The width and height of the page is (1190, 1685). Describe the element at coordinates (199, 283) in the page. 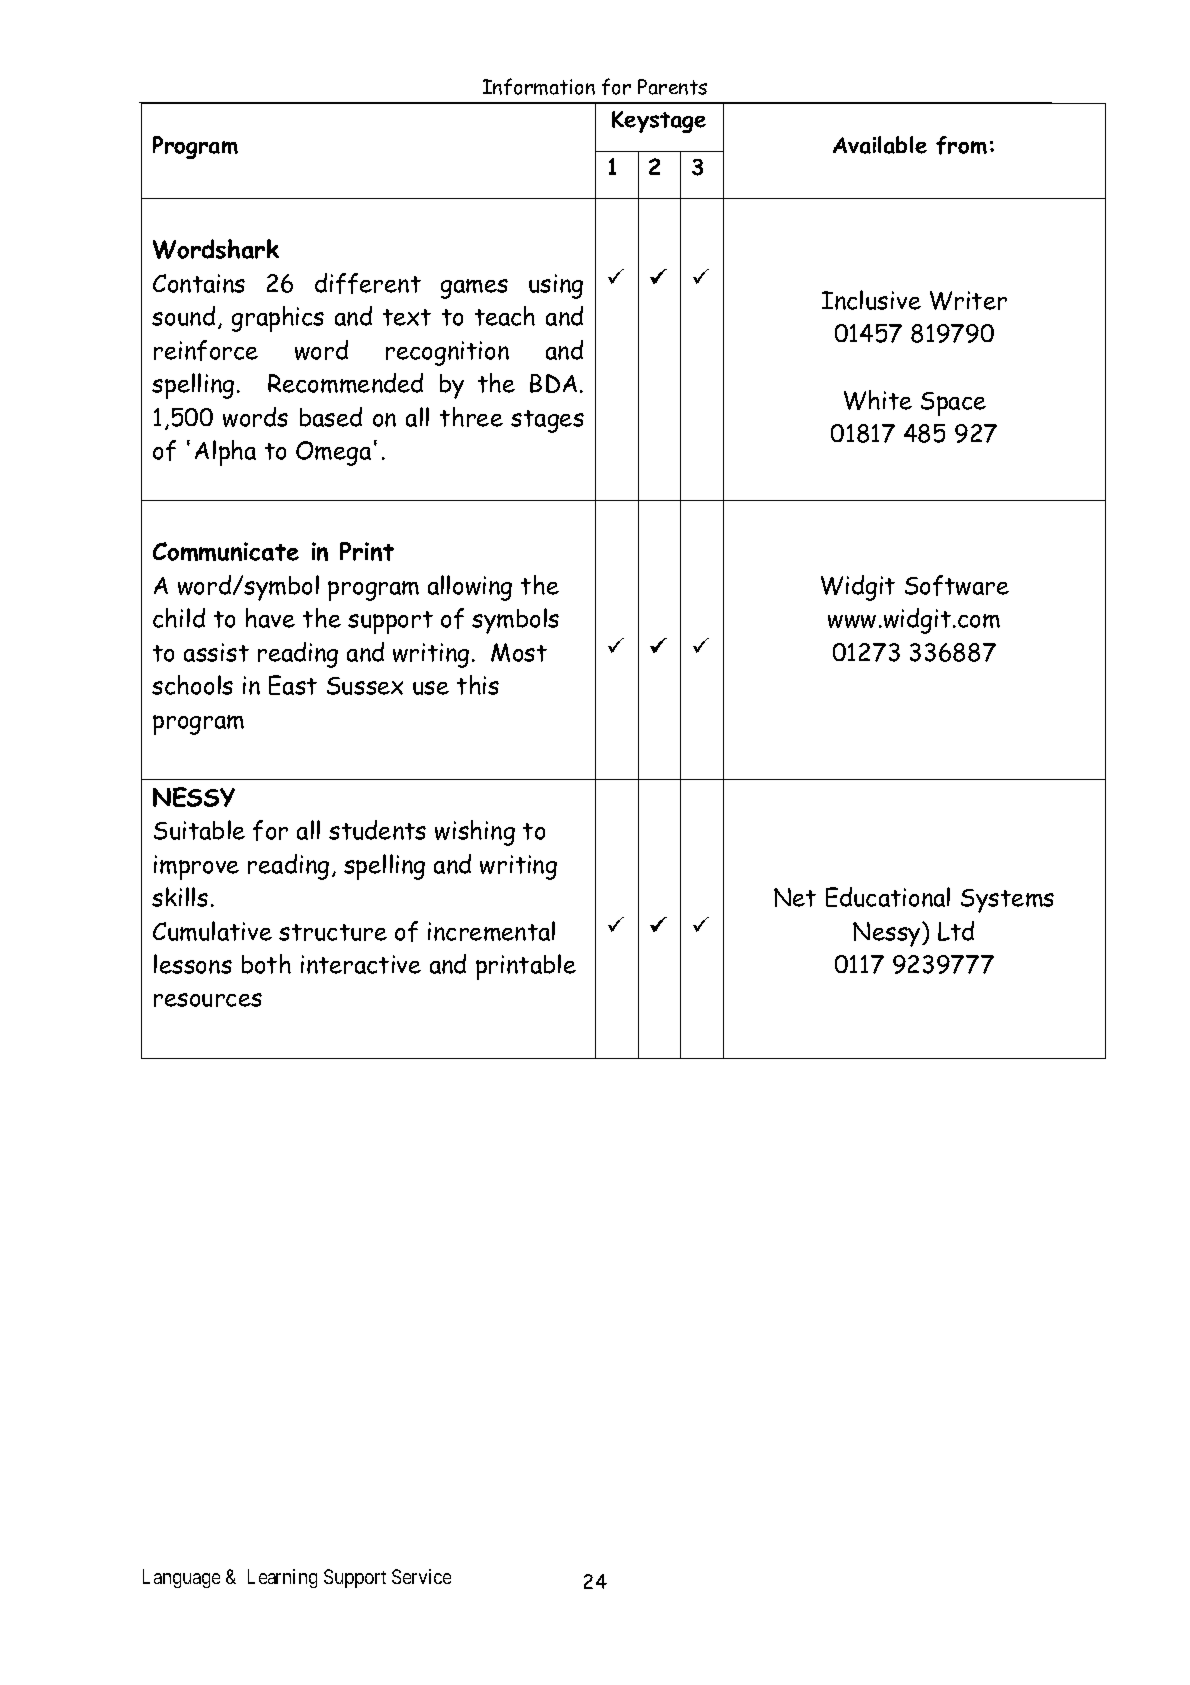

I see `Contains` at that location.
